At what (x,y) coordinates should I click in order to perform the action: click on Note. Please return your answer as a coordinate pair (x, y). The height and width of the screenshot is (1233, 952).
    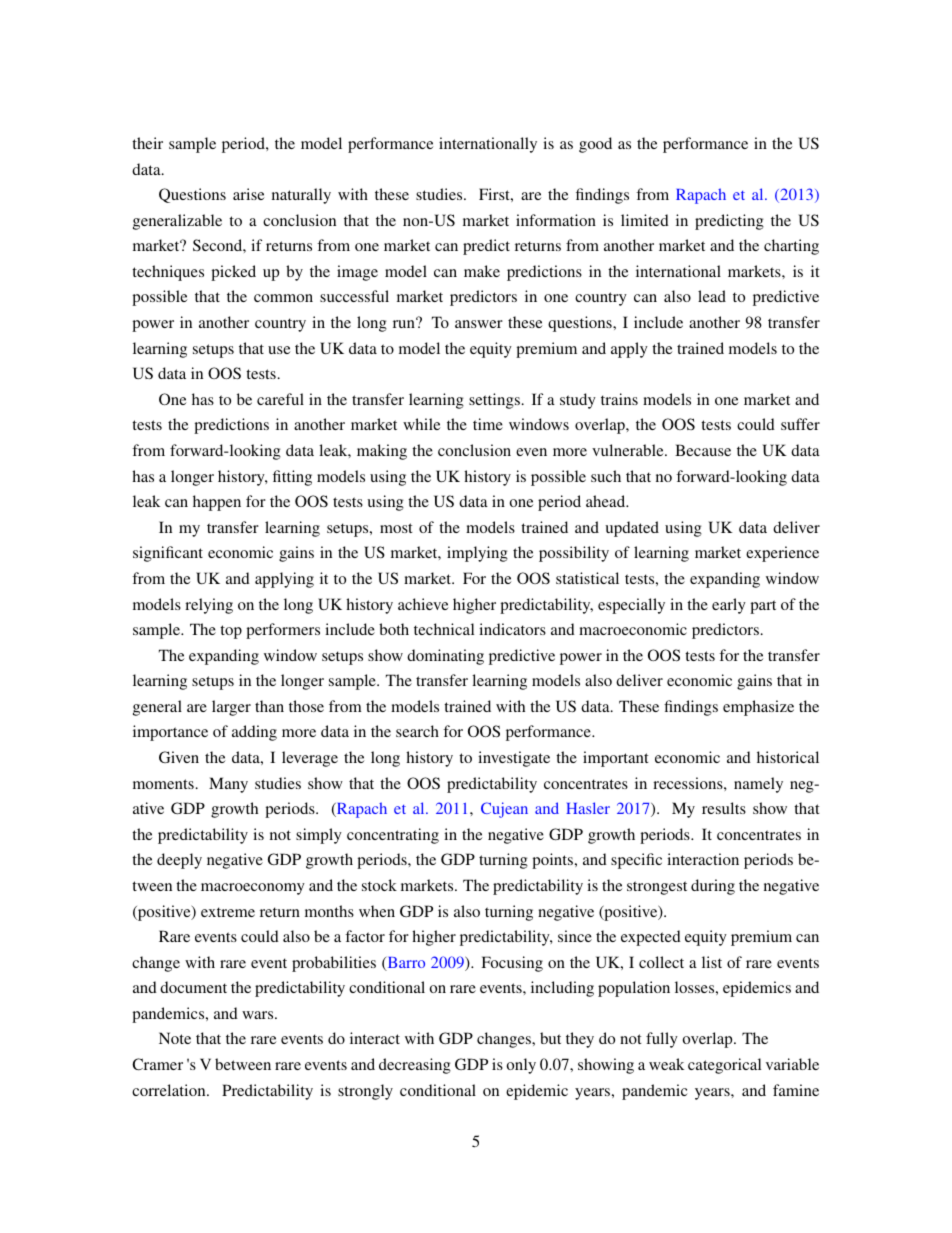
    Looking at the image, I should click on (175, 1038).
